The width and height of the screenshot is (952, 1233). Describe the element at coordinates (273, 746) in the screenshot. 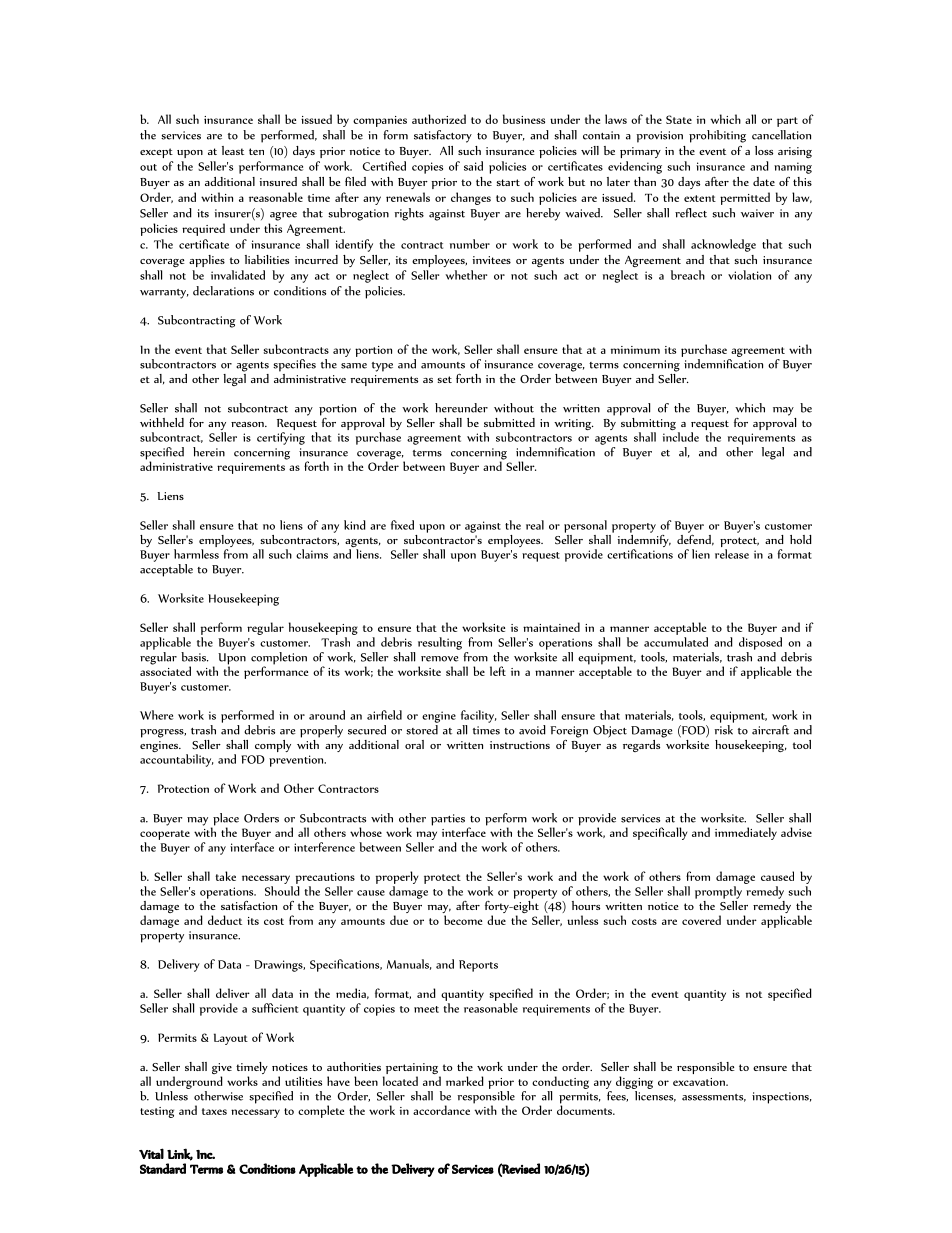

I see `comply` at that location.
